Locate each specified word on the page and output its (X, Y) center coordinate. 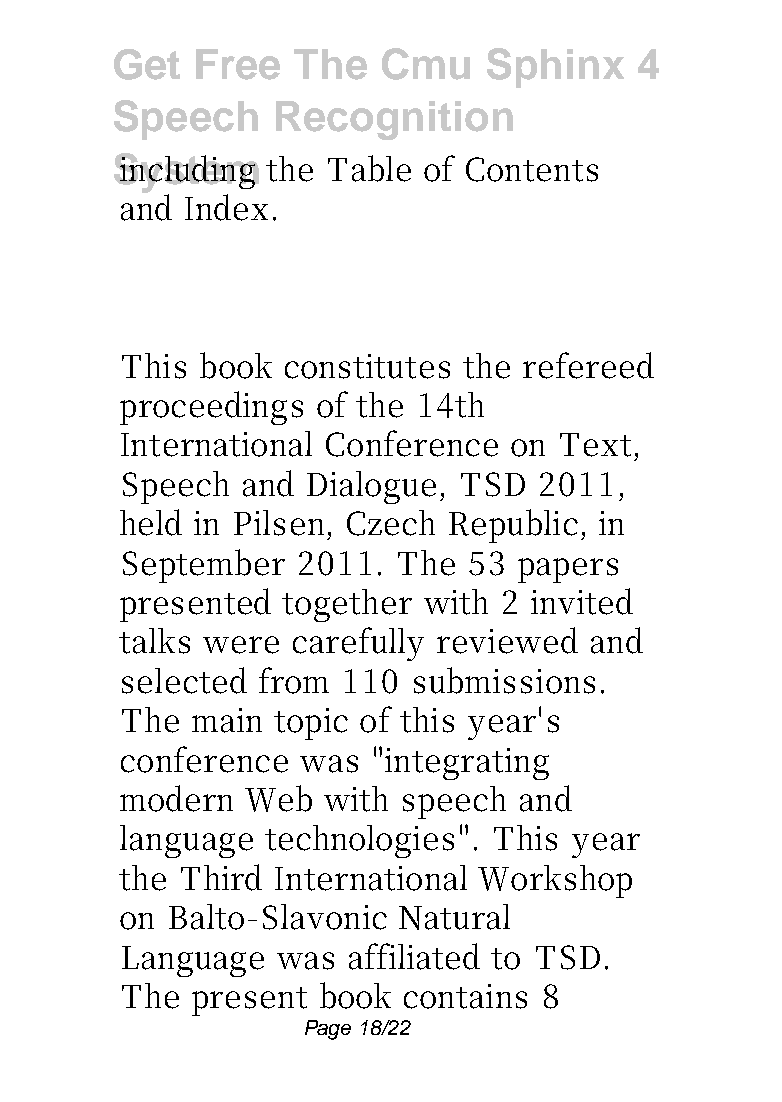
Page (328, 1030)
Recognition (394, 120)
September (204, 566)
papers (568, 570)
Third (221, 877)
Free (238, 64)
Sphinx (555, 68)
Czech (391, 523)
